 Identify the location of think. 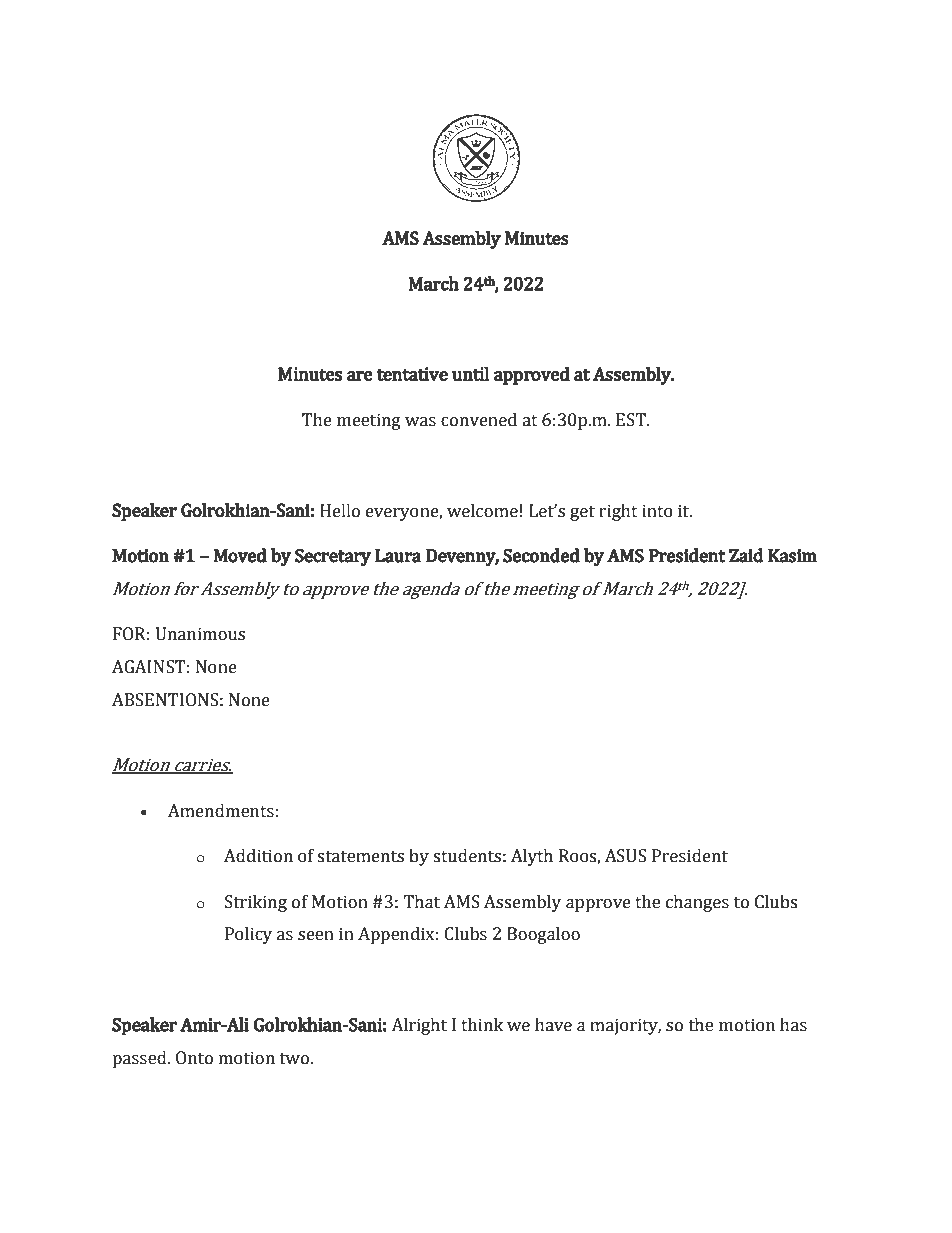
(482, 1025).
